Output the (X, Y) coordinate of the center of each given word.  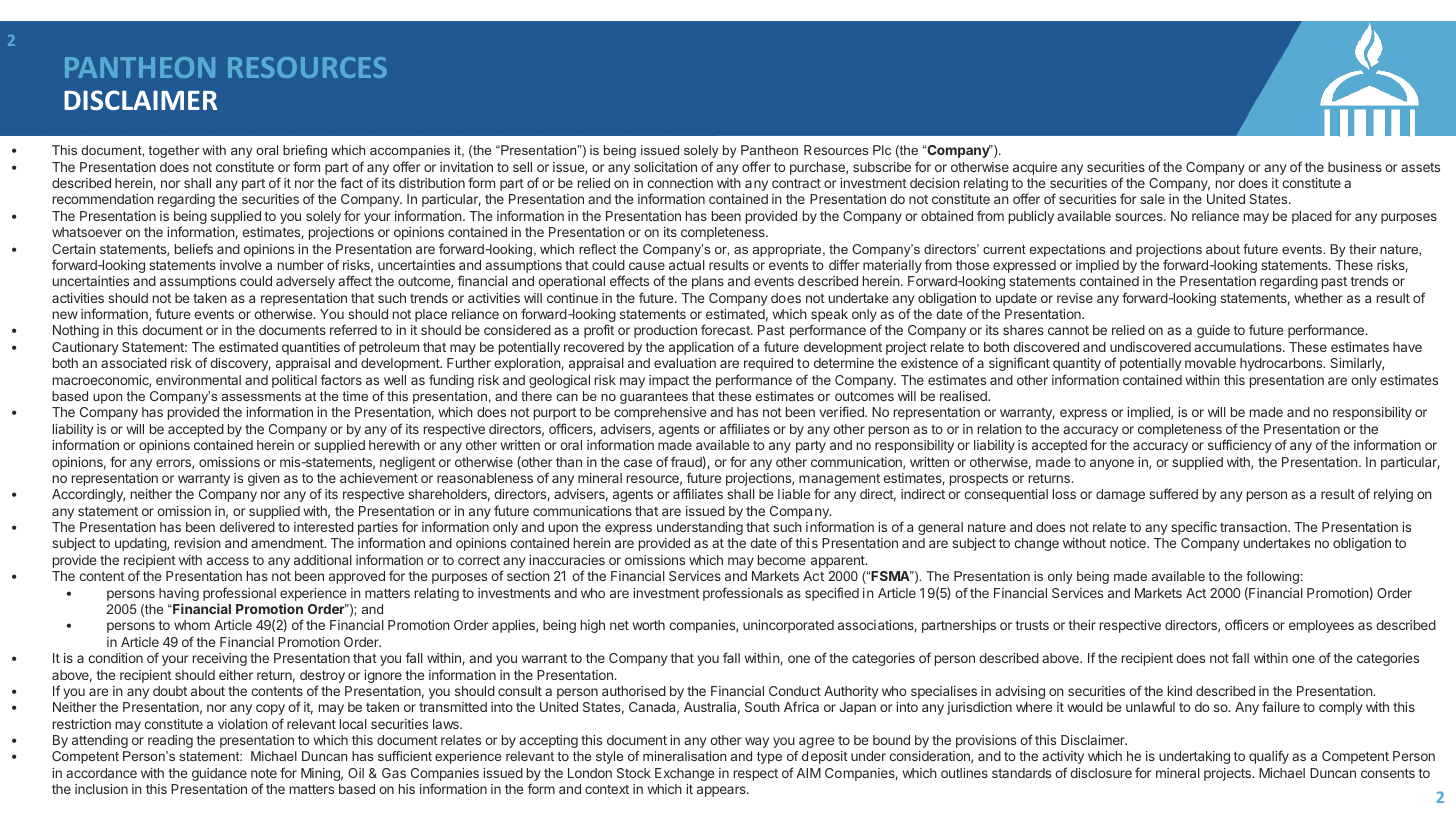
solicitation (665, 167)
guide (1213, 331)
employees (1321, 626)
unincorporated (788, 626)
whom (192, 625)
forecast (726, 329)
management (839, 481)
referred (353, 329)
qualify (1269, 757)
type (769, 758)
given (264, 479)
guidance (219, 774)
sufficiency (1240, 446)
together (174, 151)
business (1355, 167)
